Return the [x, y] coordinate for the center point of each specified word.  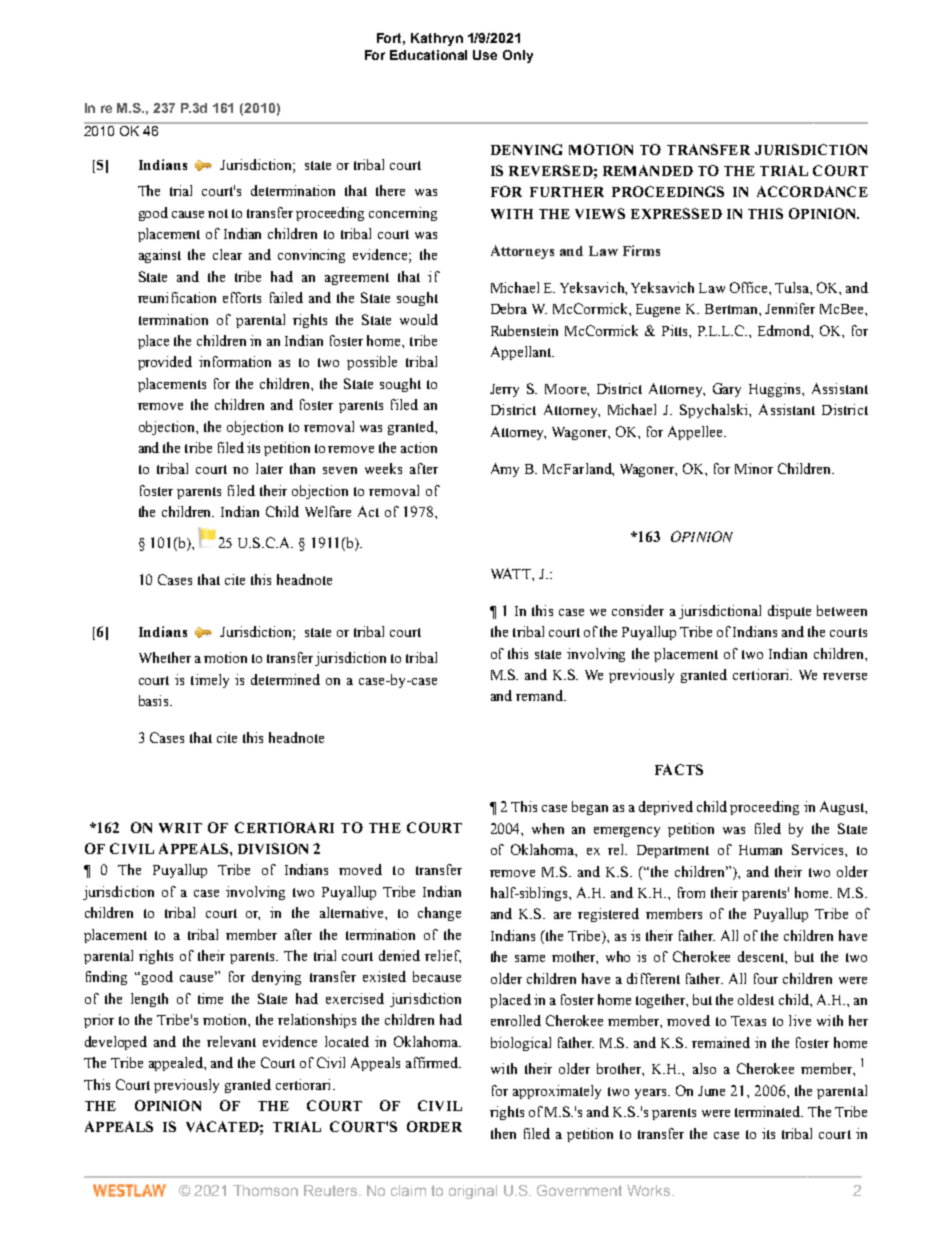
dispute [789, 612]
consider [638, 610]
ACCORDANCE [812, 191]
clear [227, 254]
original [473, 1192]
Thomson [265, 1190]
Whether [165, 657]
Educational [428, 55]
